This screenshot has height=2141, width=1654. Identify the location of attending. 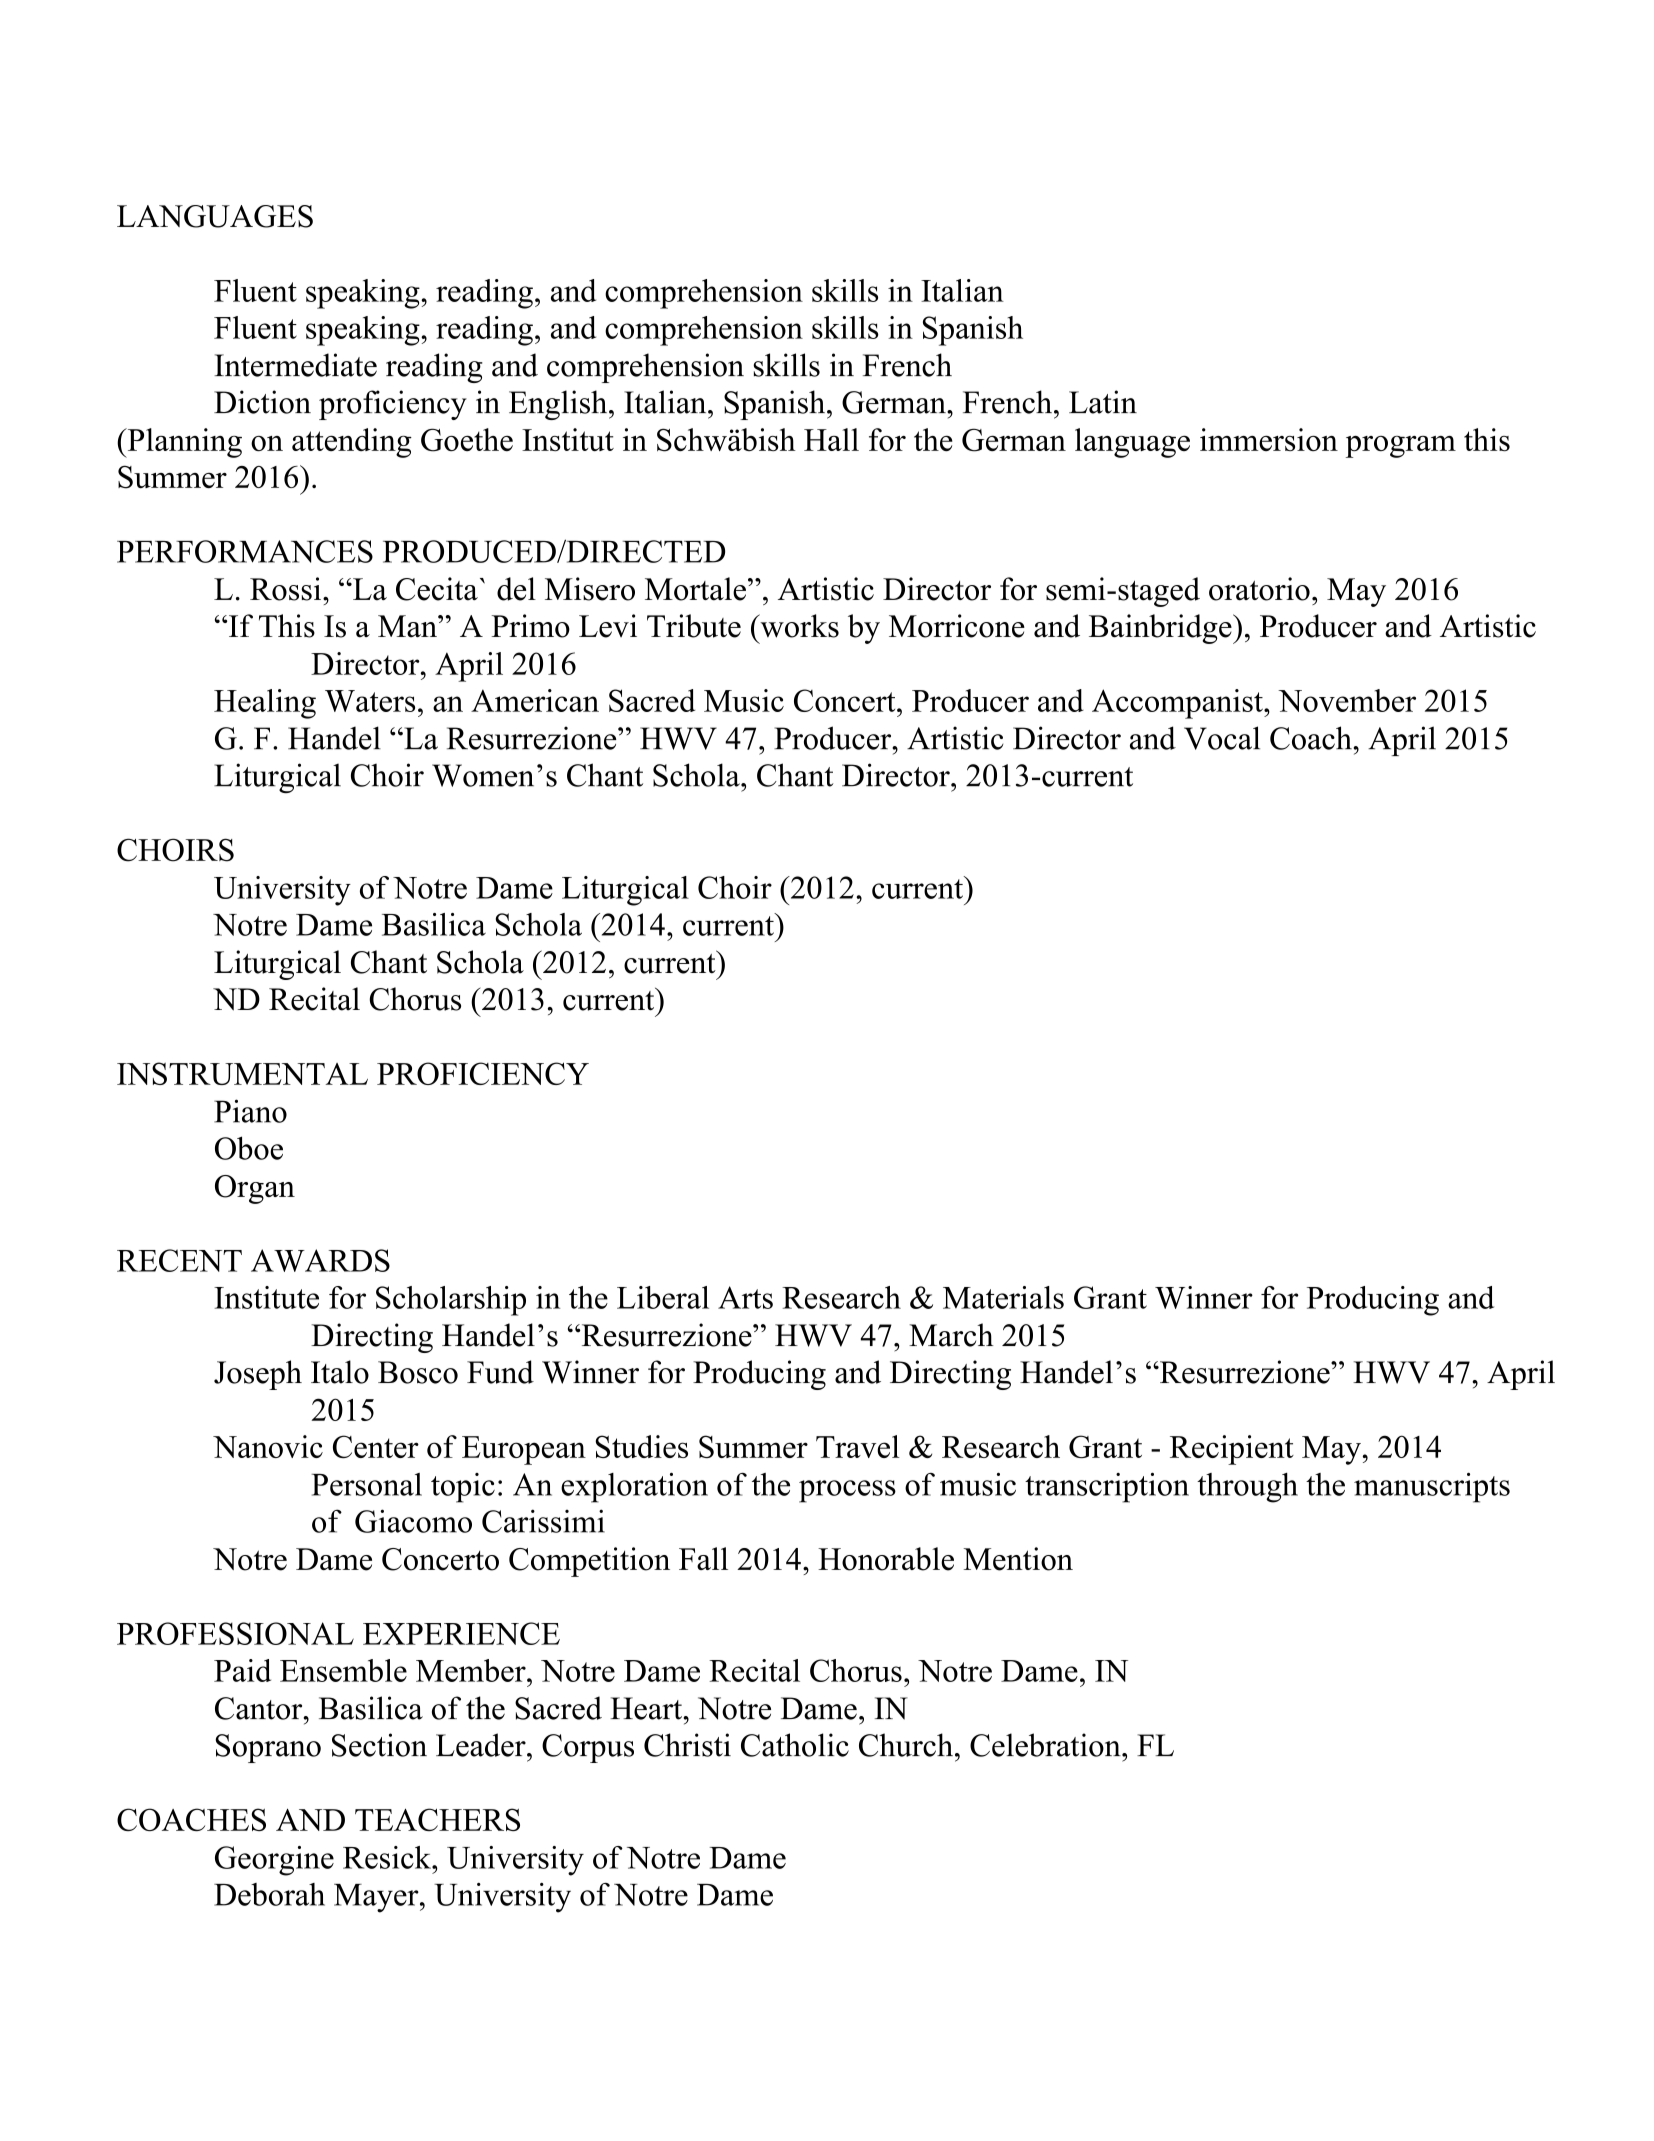
(352, 443).
